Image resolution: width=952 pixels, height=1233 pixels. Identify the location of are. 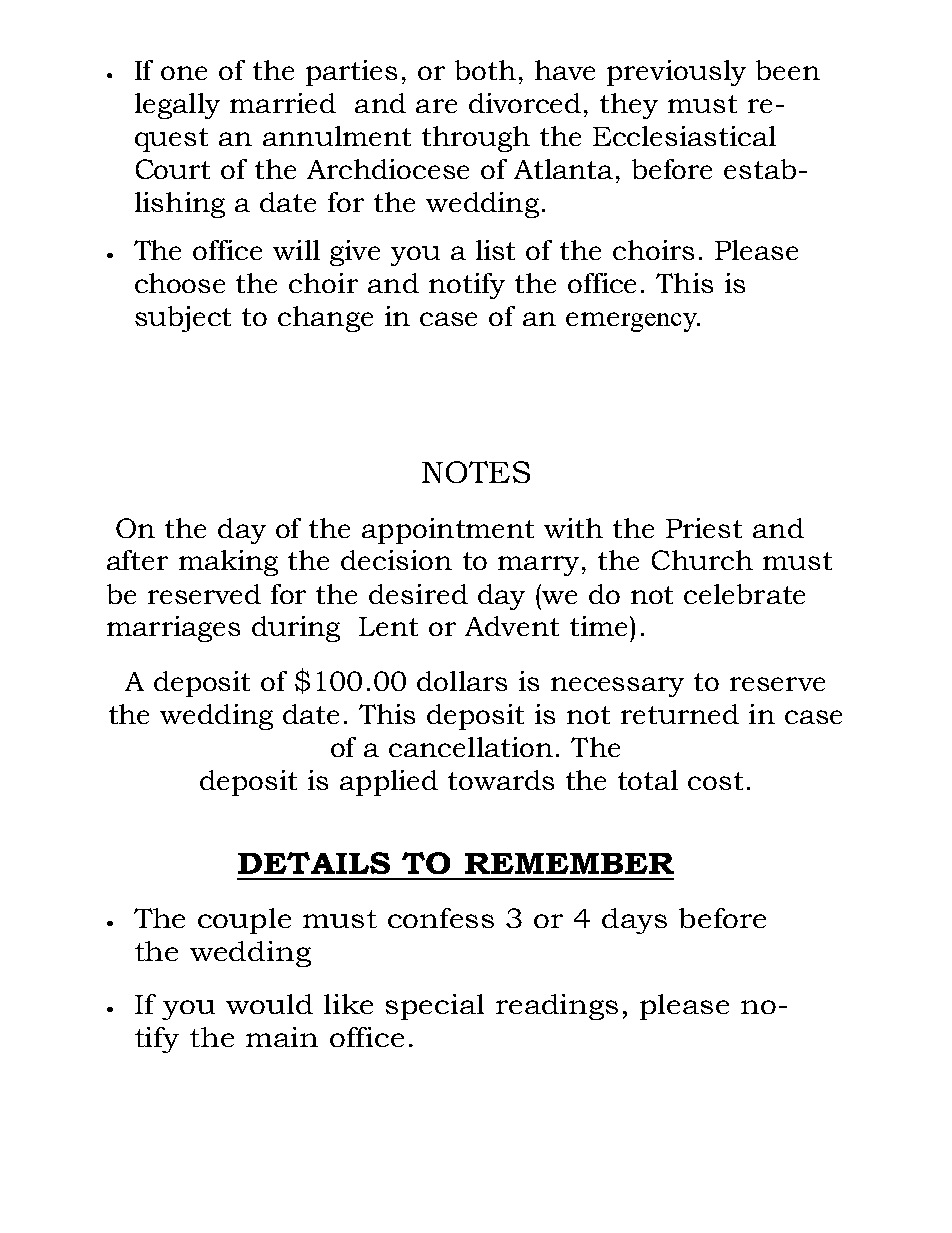
(436, 106).
